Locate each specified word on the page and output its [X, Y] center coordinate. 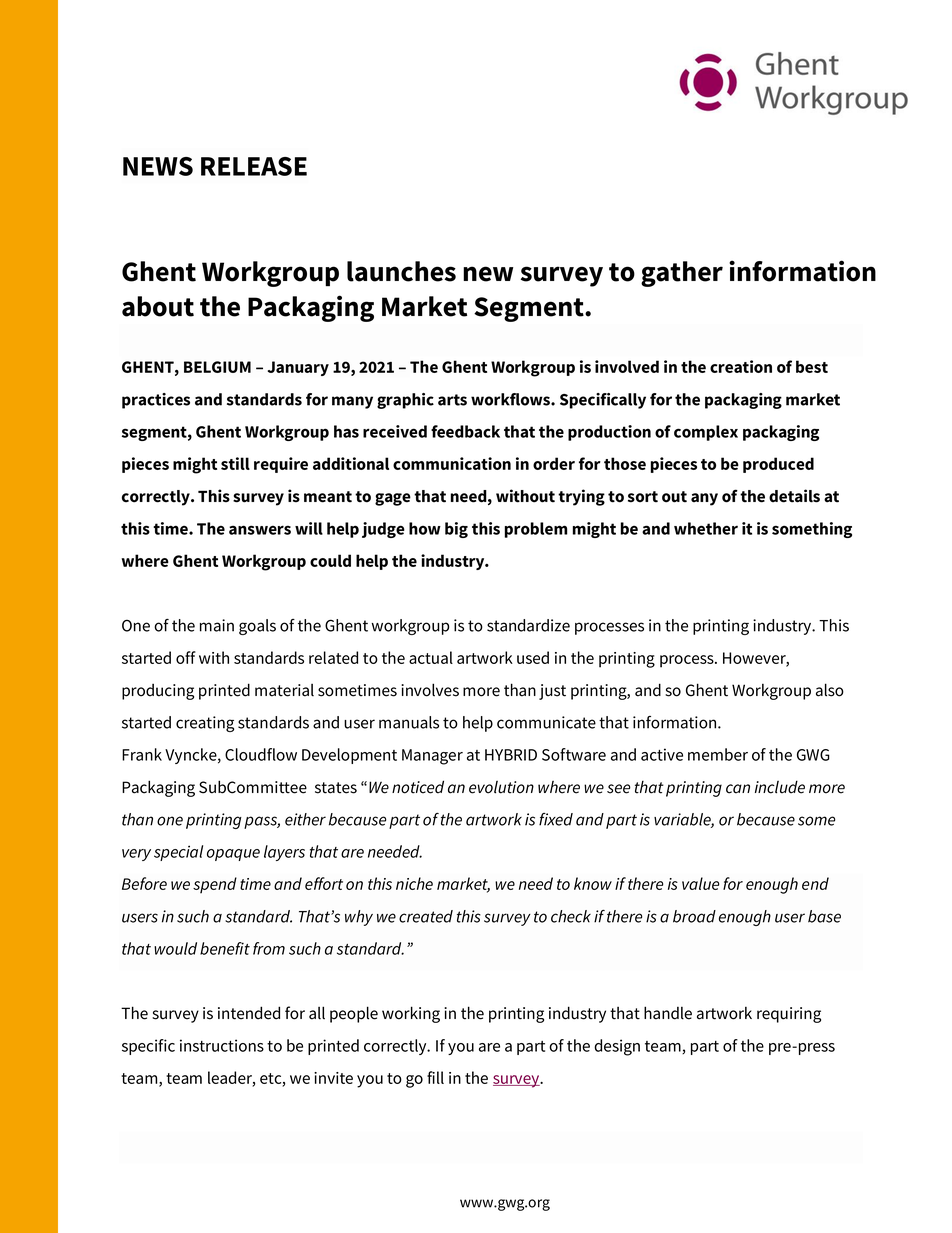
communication [452, 463]
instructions [222, 1045]
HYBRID [511, 755]
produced [778, 465]
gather [682, 274]
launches [401, 271]
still [235, 463]
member [718, 754]
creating [205, 724]
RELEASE [254, 166]
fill [435, 1077]
